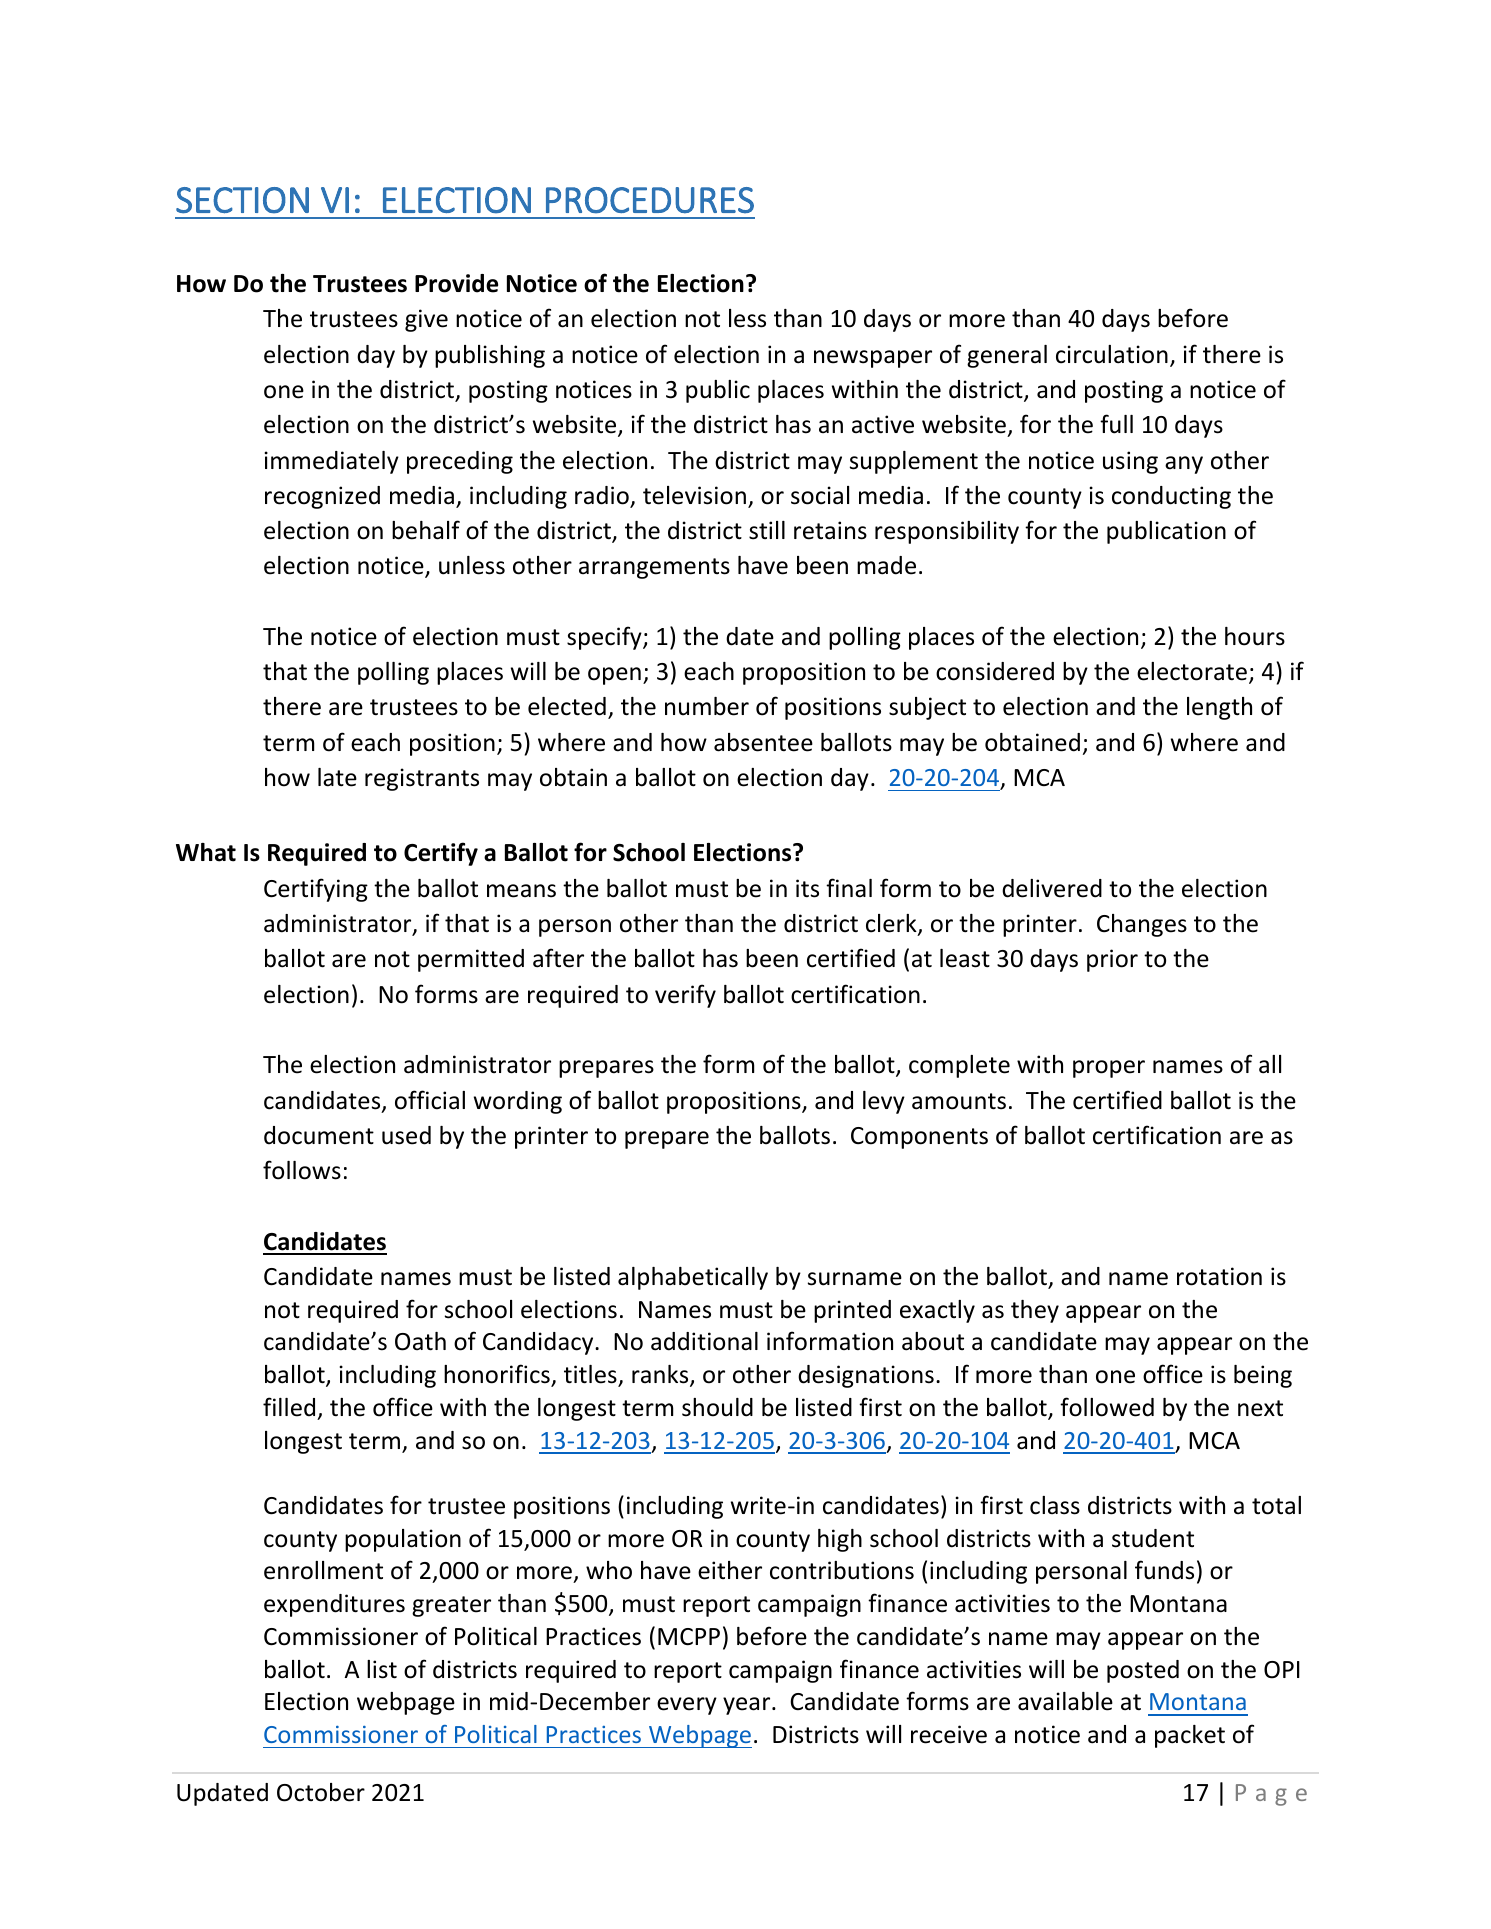 This page has width=1491, height=1929. What do you see at coordinates (693, 1278) in the page?
I see `alphabetically` at bounding box center [693, 1278].
